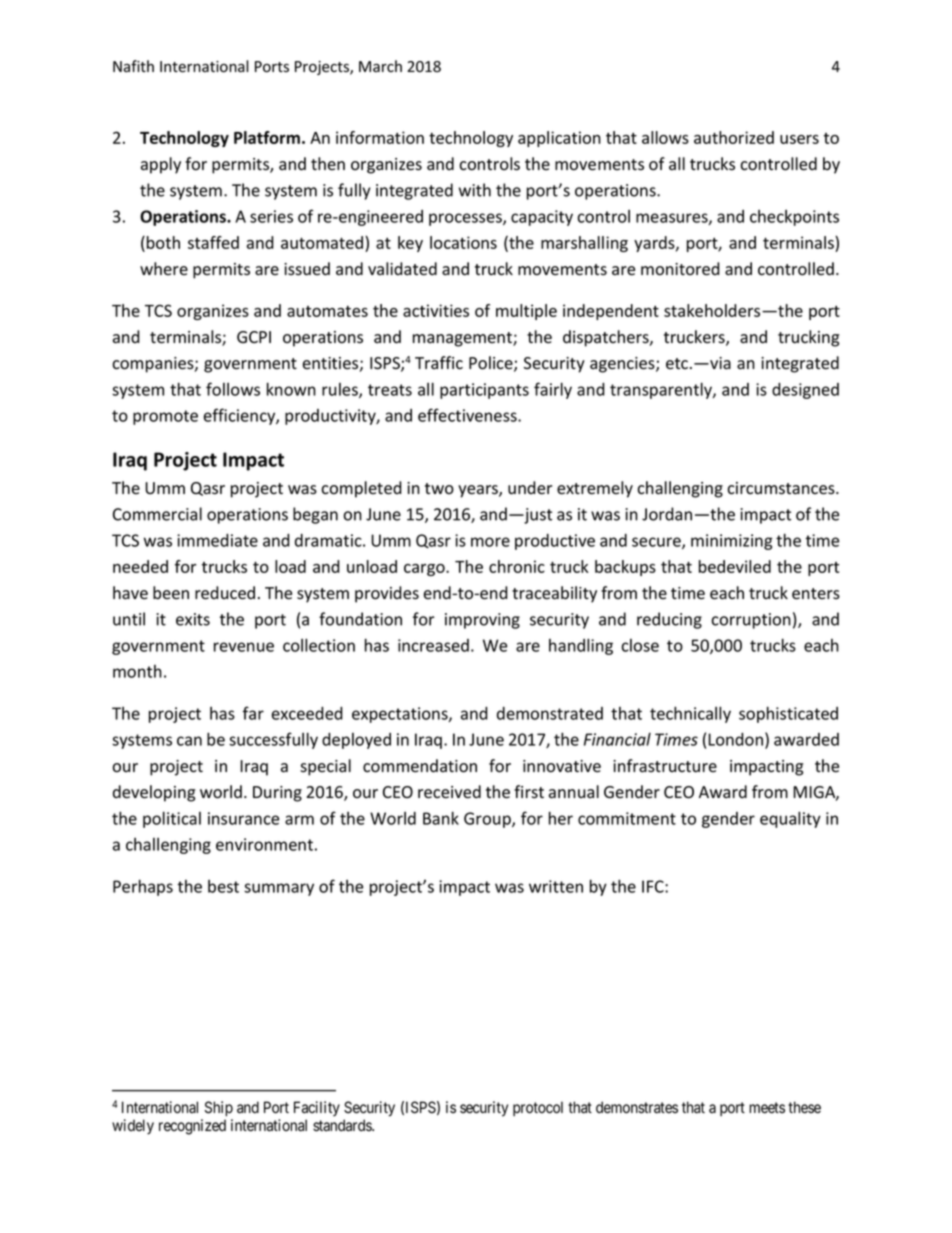  Describe the element at coordinates (538, 1108) in the image. I see `protocol` at that location.
